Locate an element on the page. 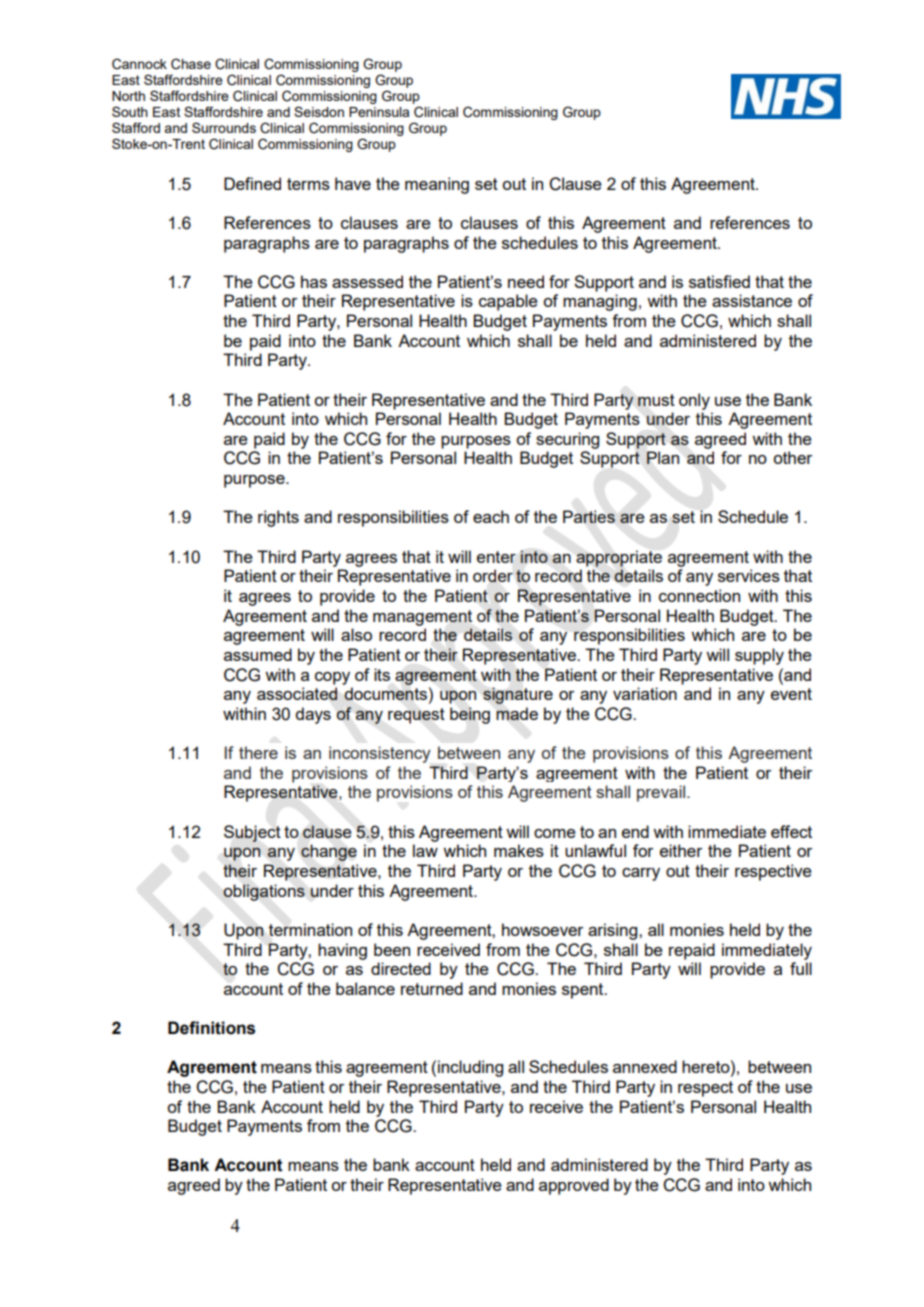  including is located at coordinates (470, 1068).
